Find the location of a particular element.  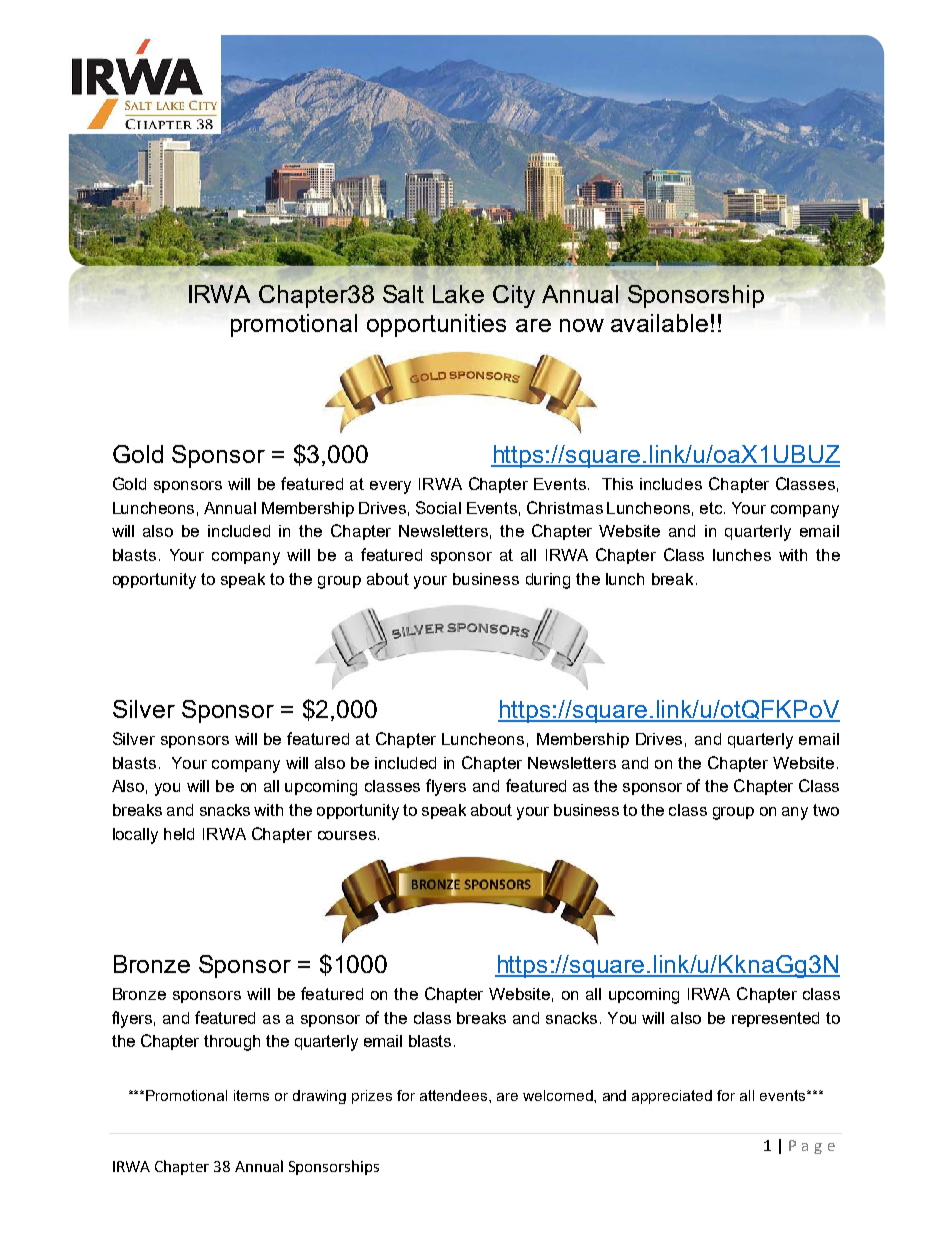

items is located at coordinates (251, 1095).
